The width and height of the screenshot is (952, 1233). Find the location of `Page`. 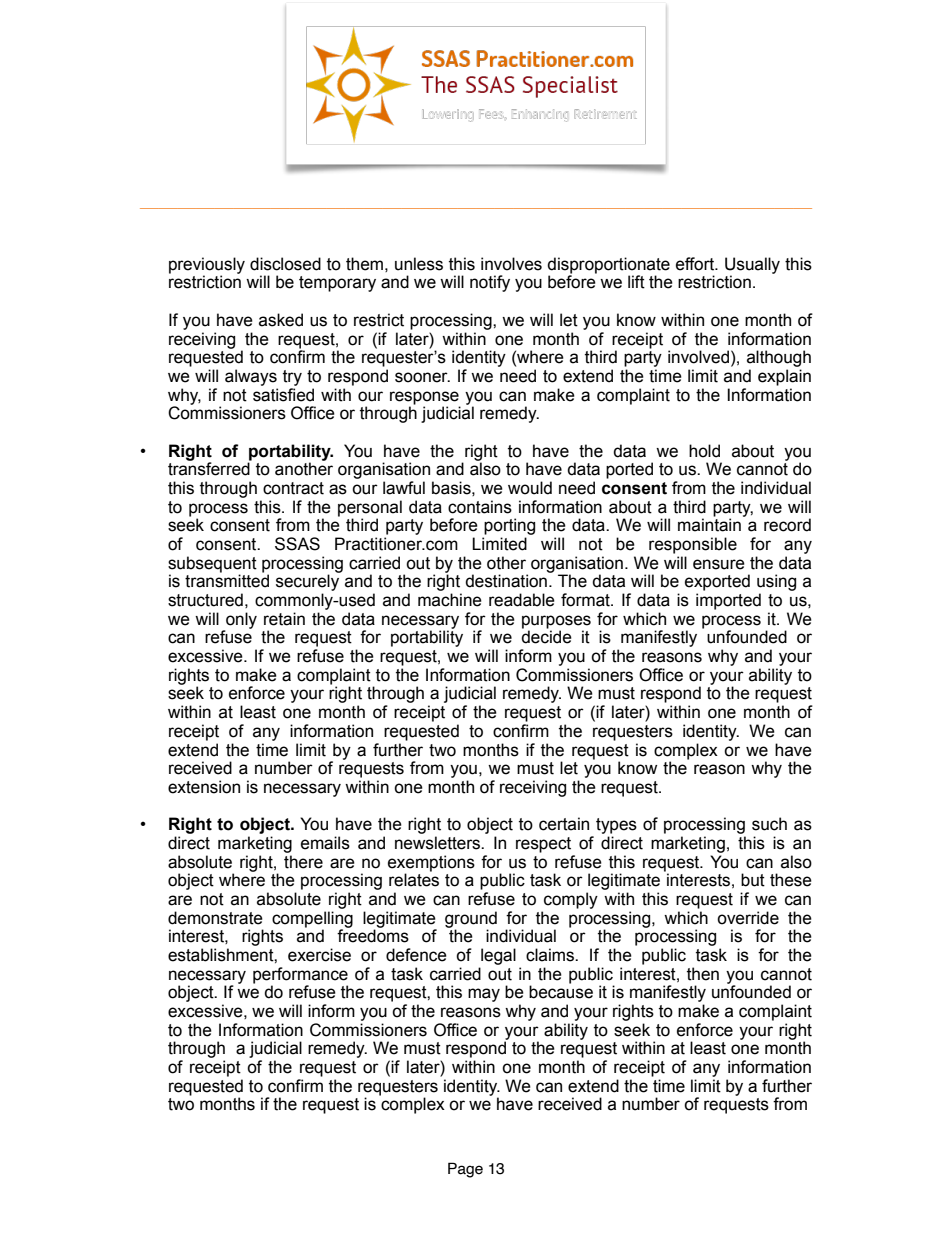

Page is located at coordinates (465, 1170).
